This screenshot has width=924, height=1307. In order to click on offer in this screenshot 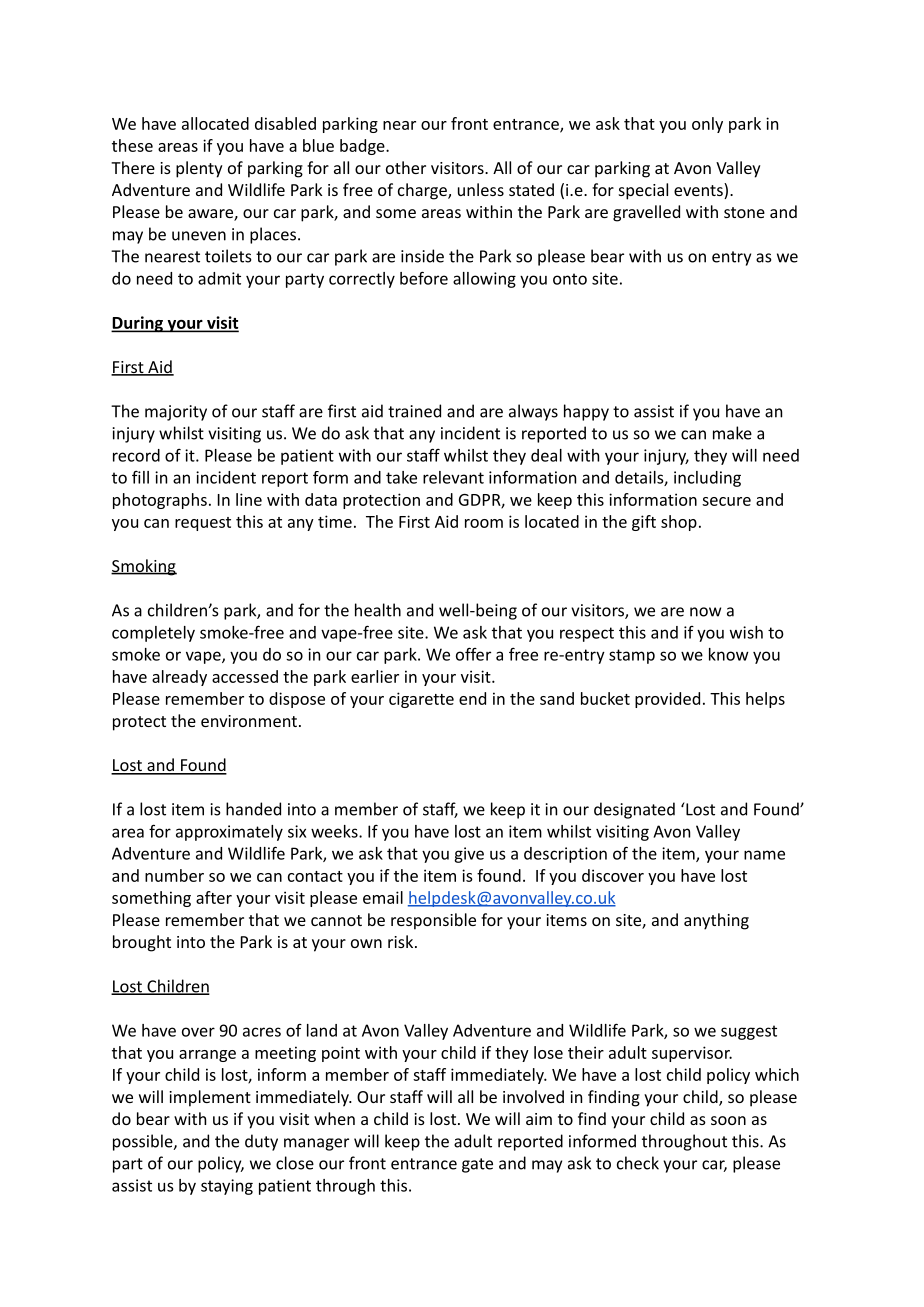, I will do `click(473, 654)`.
